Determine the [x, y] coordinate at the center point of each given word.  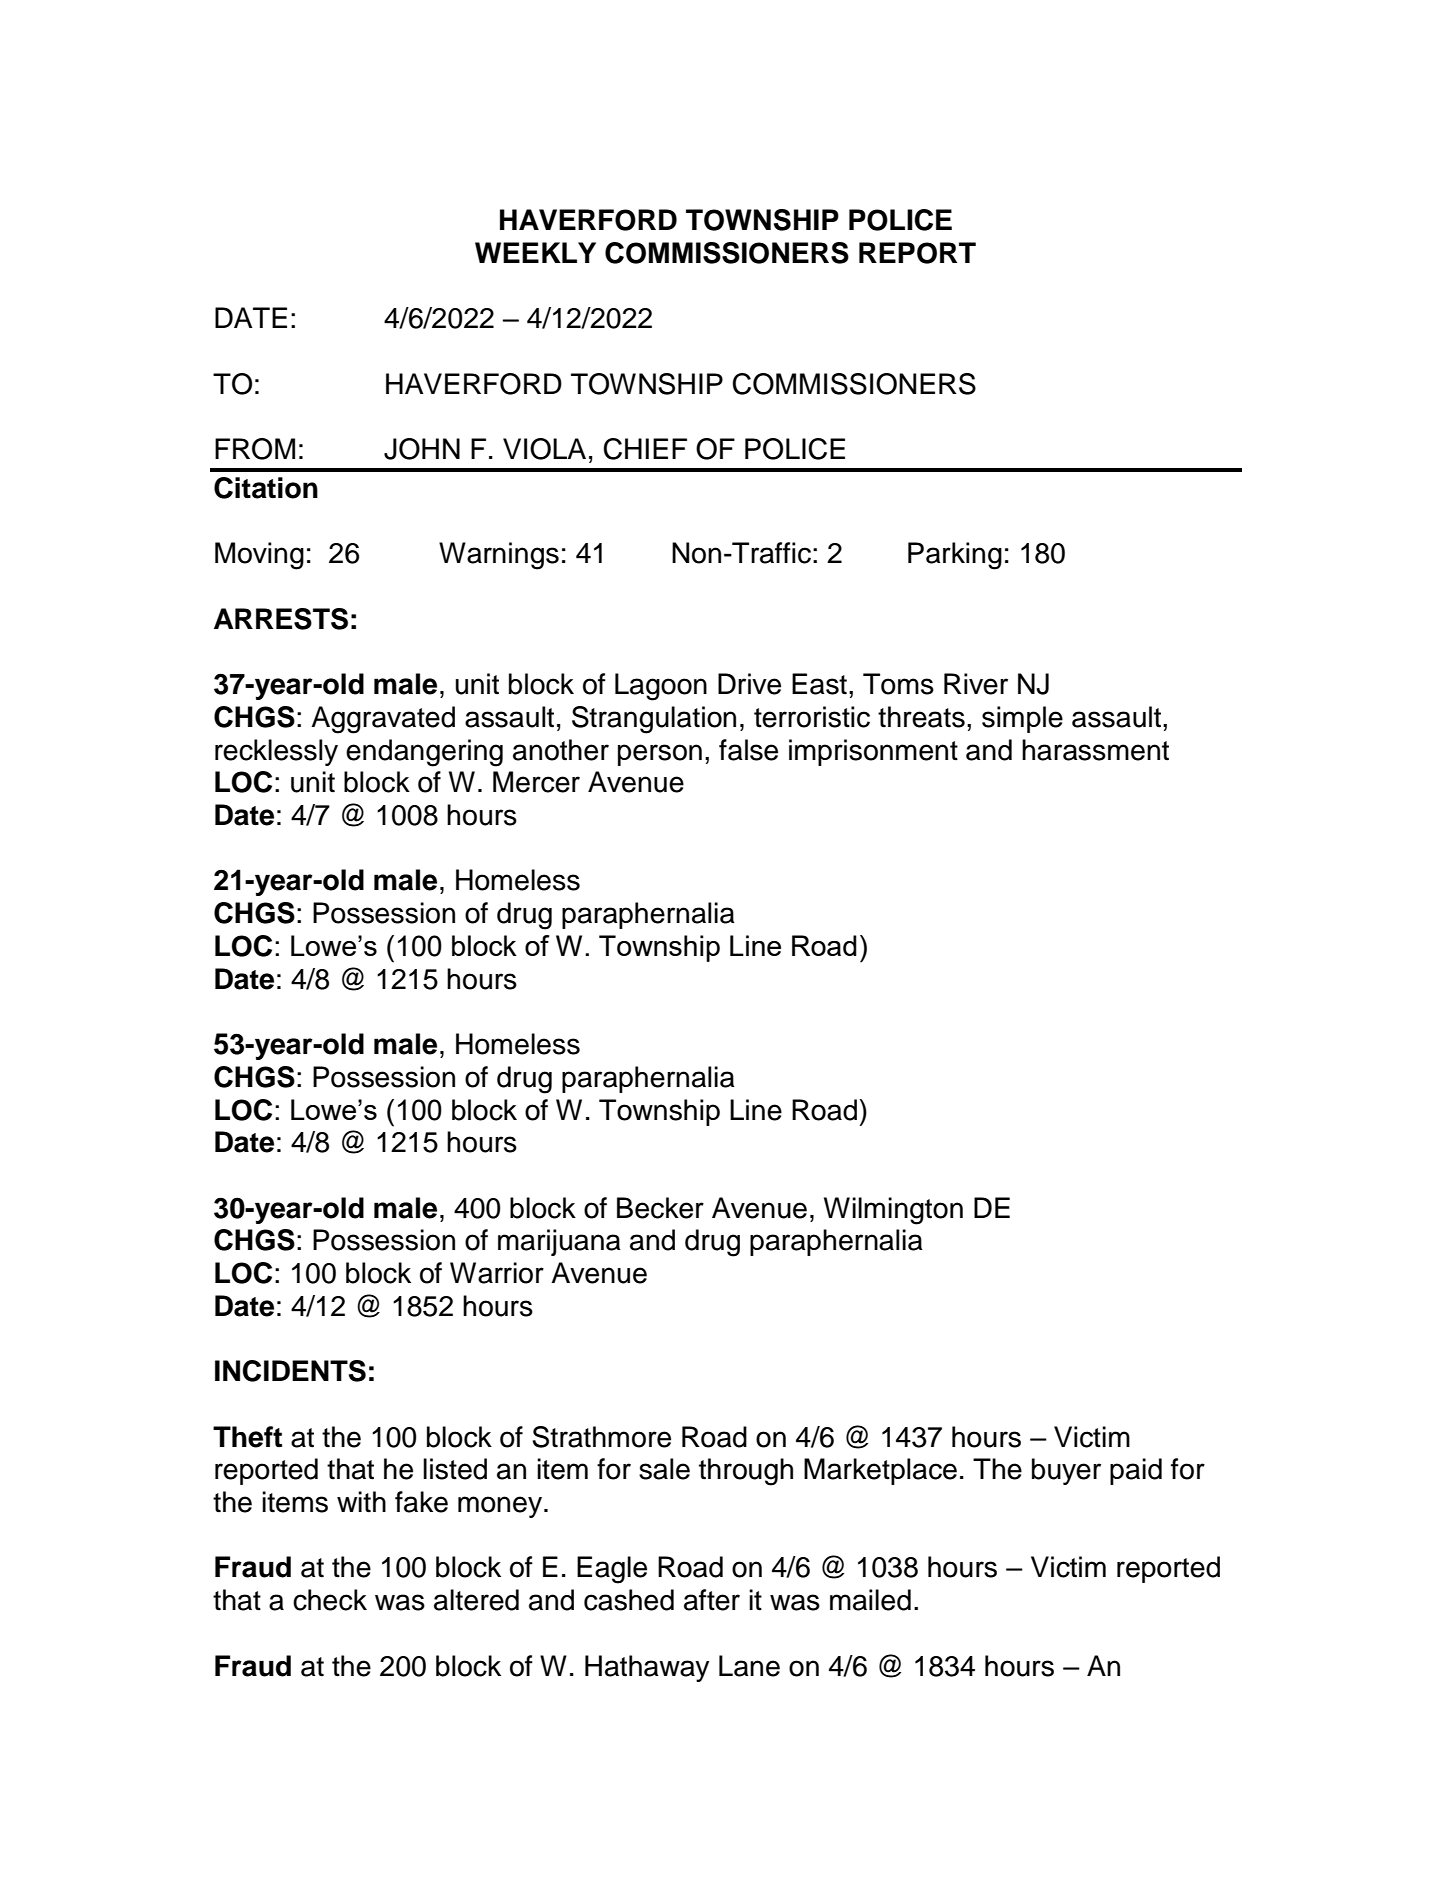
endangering [424, 753]
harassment [1095, 750]
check [330, 1600]
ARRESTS [281, 619]
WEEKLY [535, 252]
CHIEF [645, 449]
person [660, 755]
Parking [955, 556]
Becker [660, 1208]
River [976, 684]
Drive [749, 684]
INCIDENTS [290, 1371]
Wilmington [893, 1211]
